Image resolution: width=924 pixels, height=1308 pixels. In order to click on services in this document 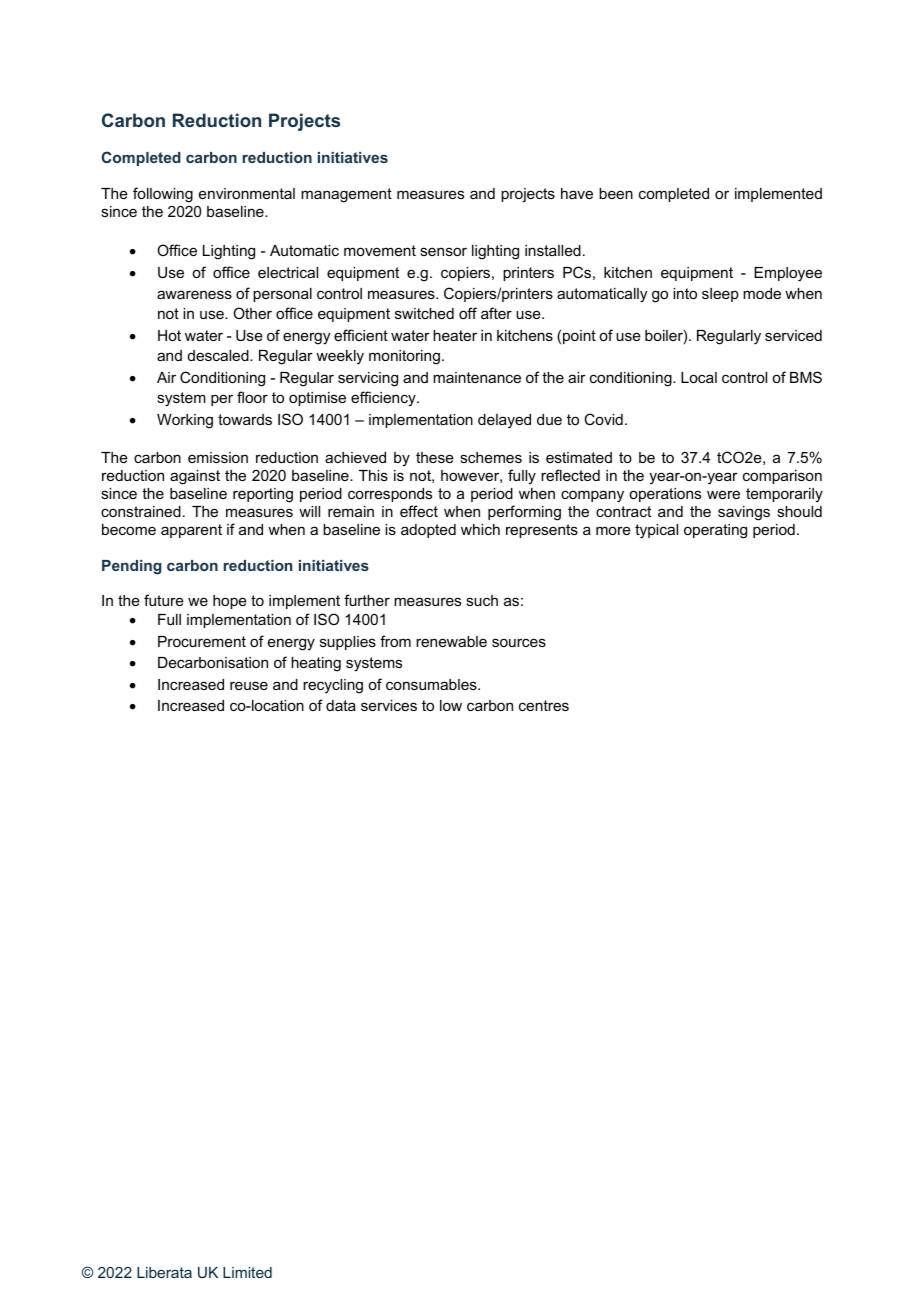, I will do `click(389, 705)`.
